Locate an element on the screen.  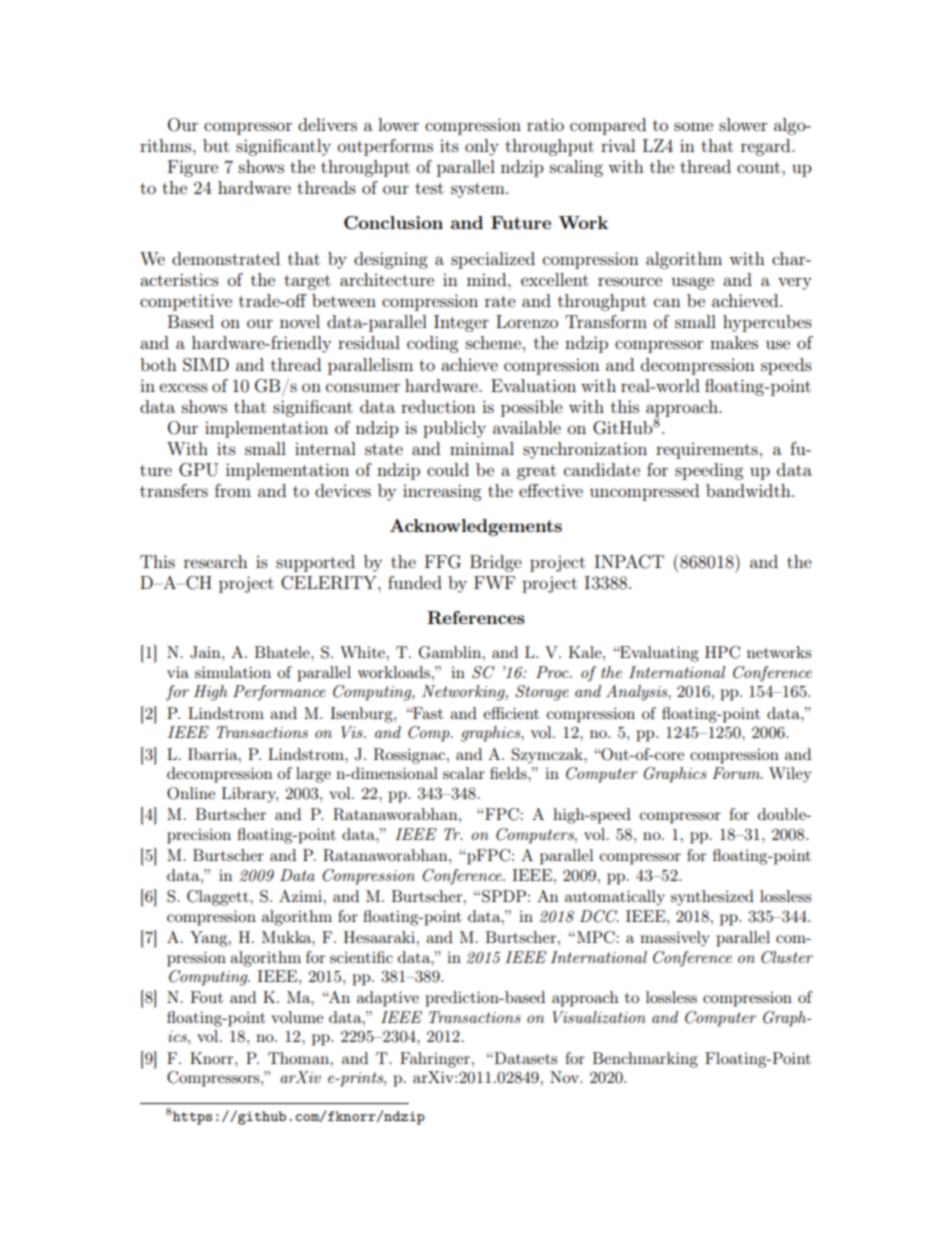
Performance is located at coordinates (279, 693).
